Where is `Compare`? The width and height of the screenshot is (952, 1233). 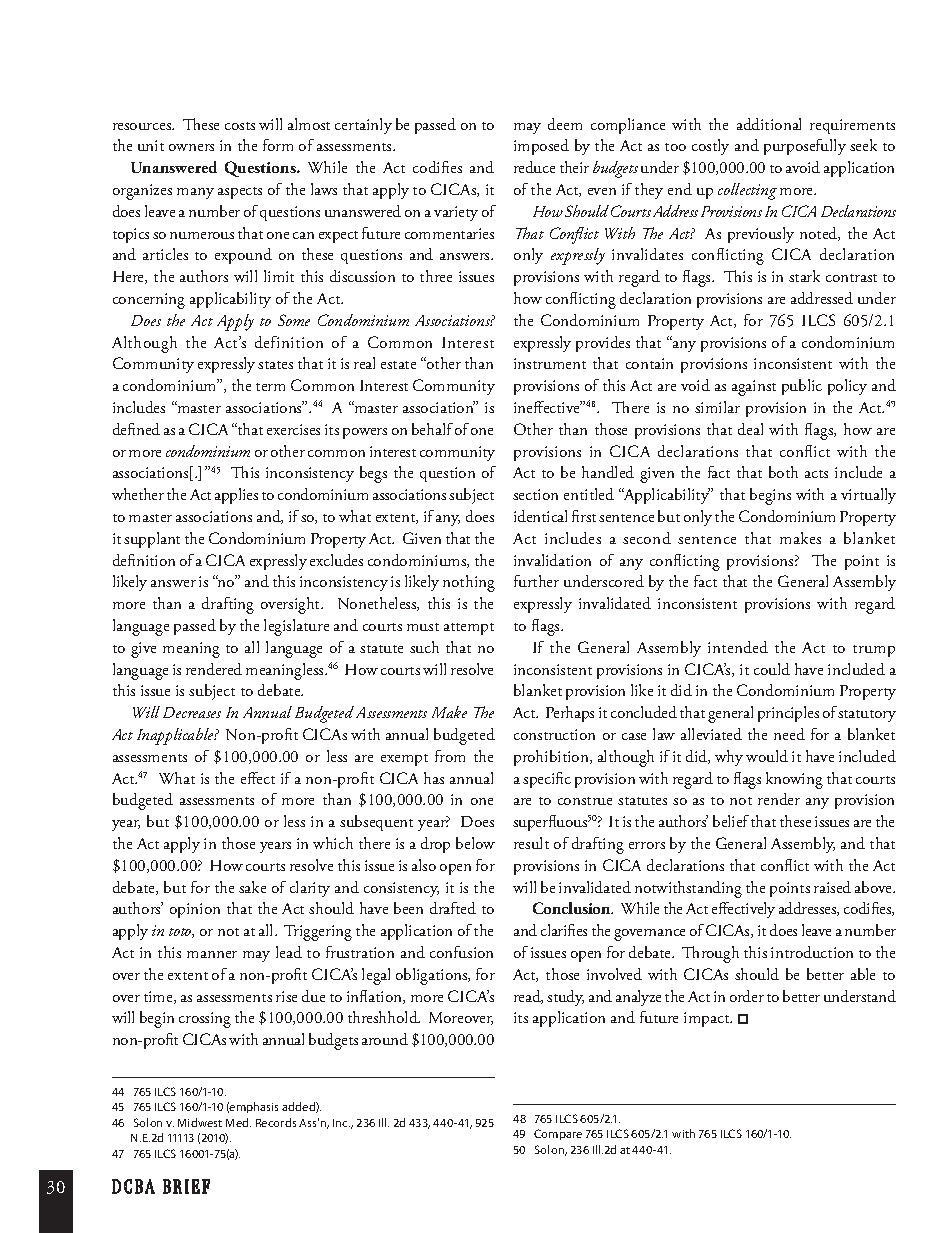
Compare is located at coordinates (558, 1134).
